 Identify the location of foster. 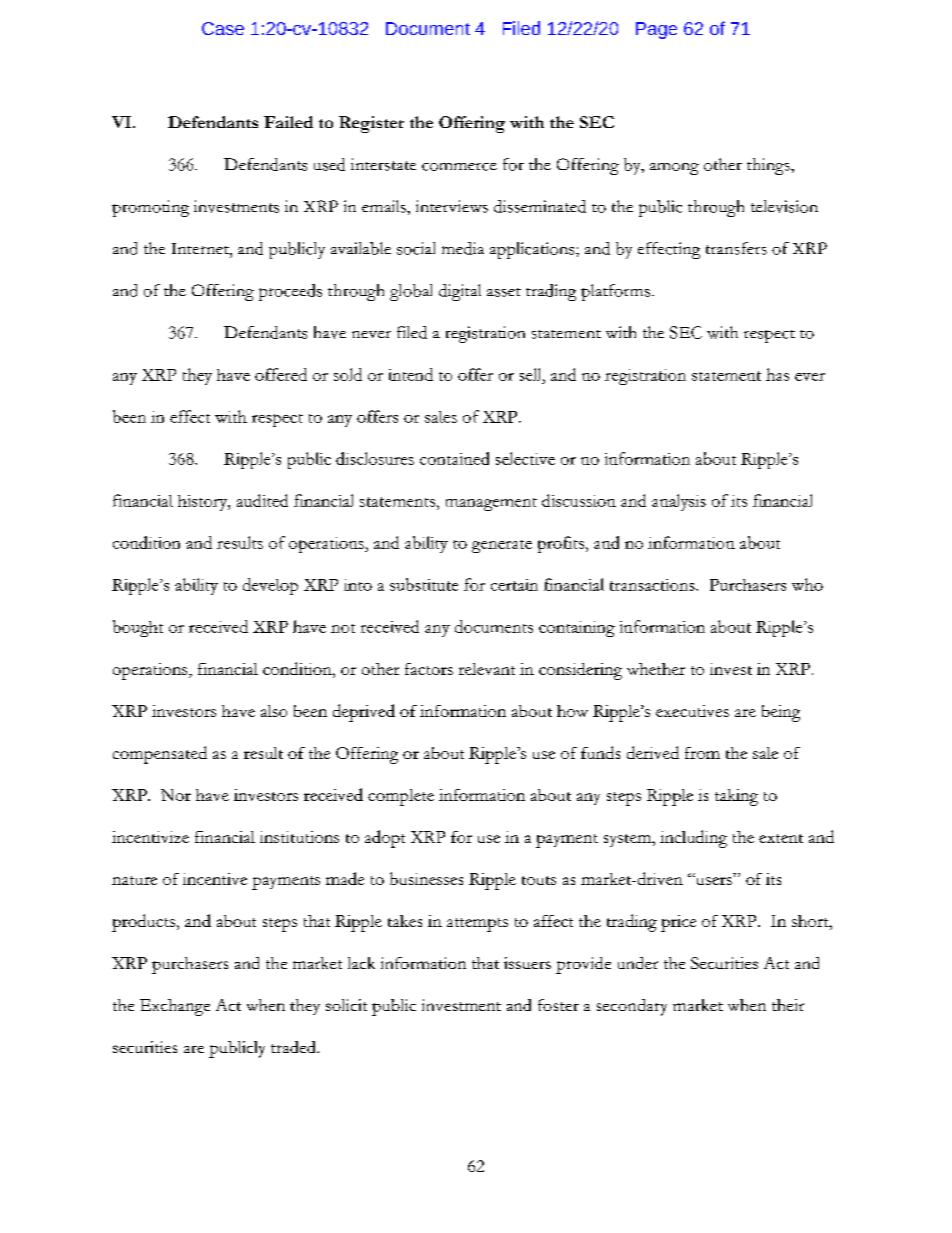
(558, 1005).
